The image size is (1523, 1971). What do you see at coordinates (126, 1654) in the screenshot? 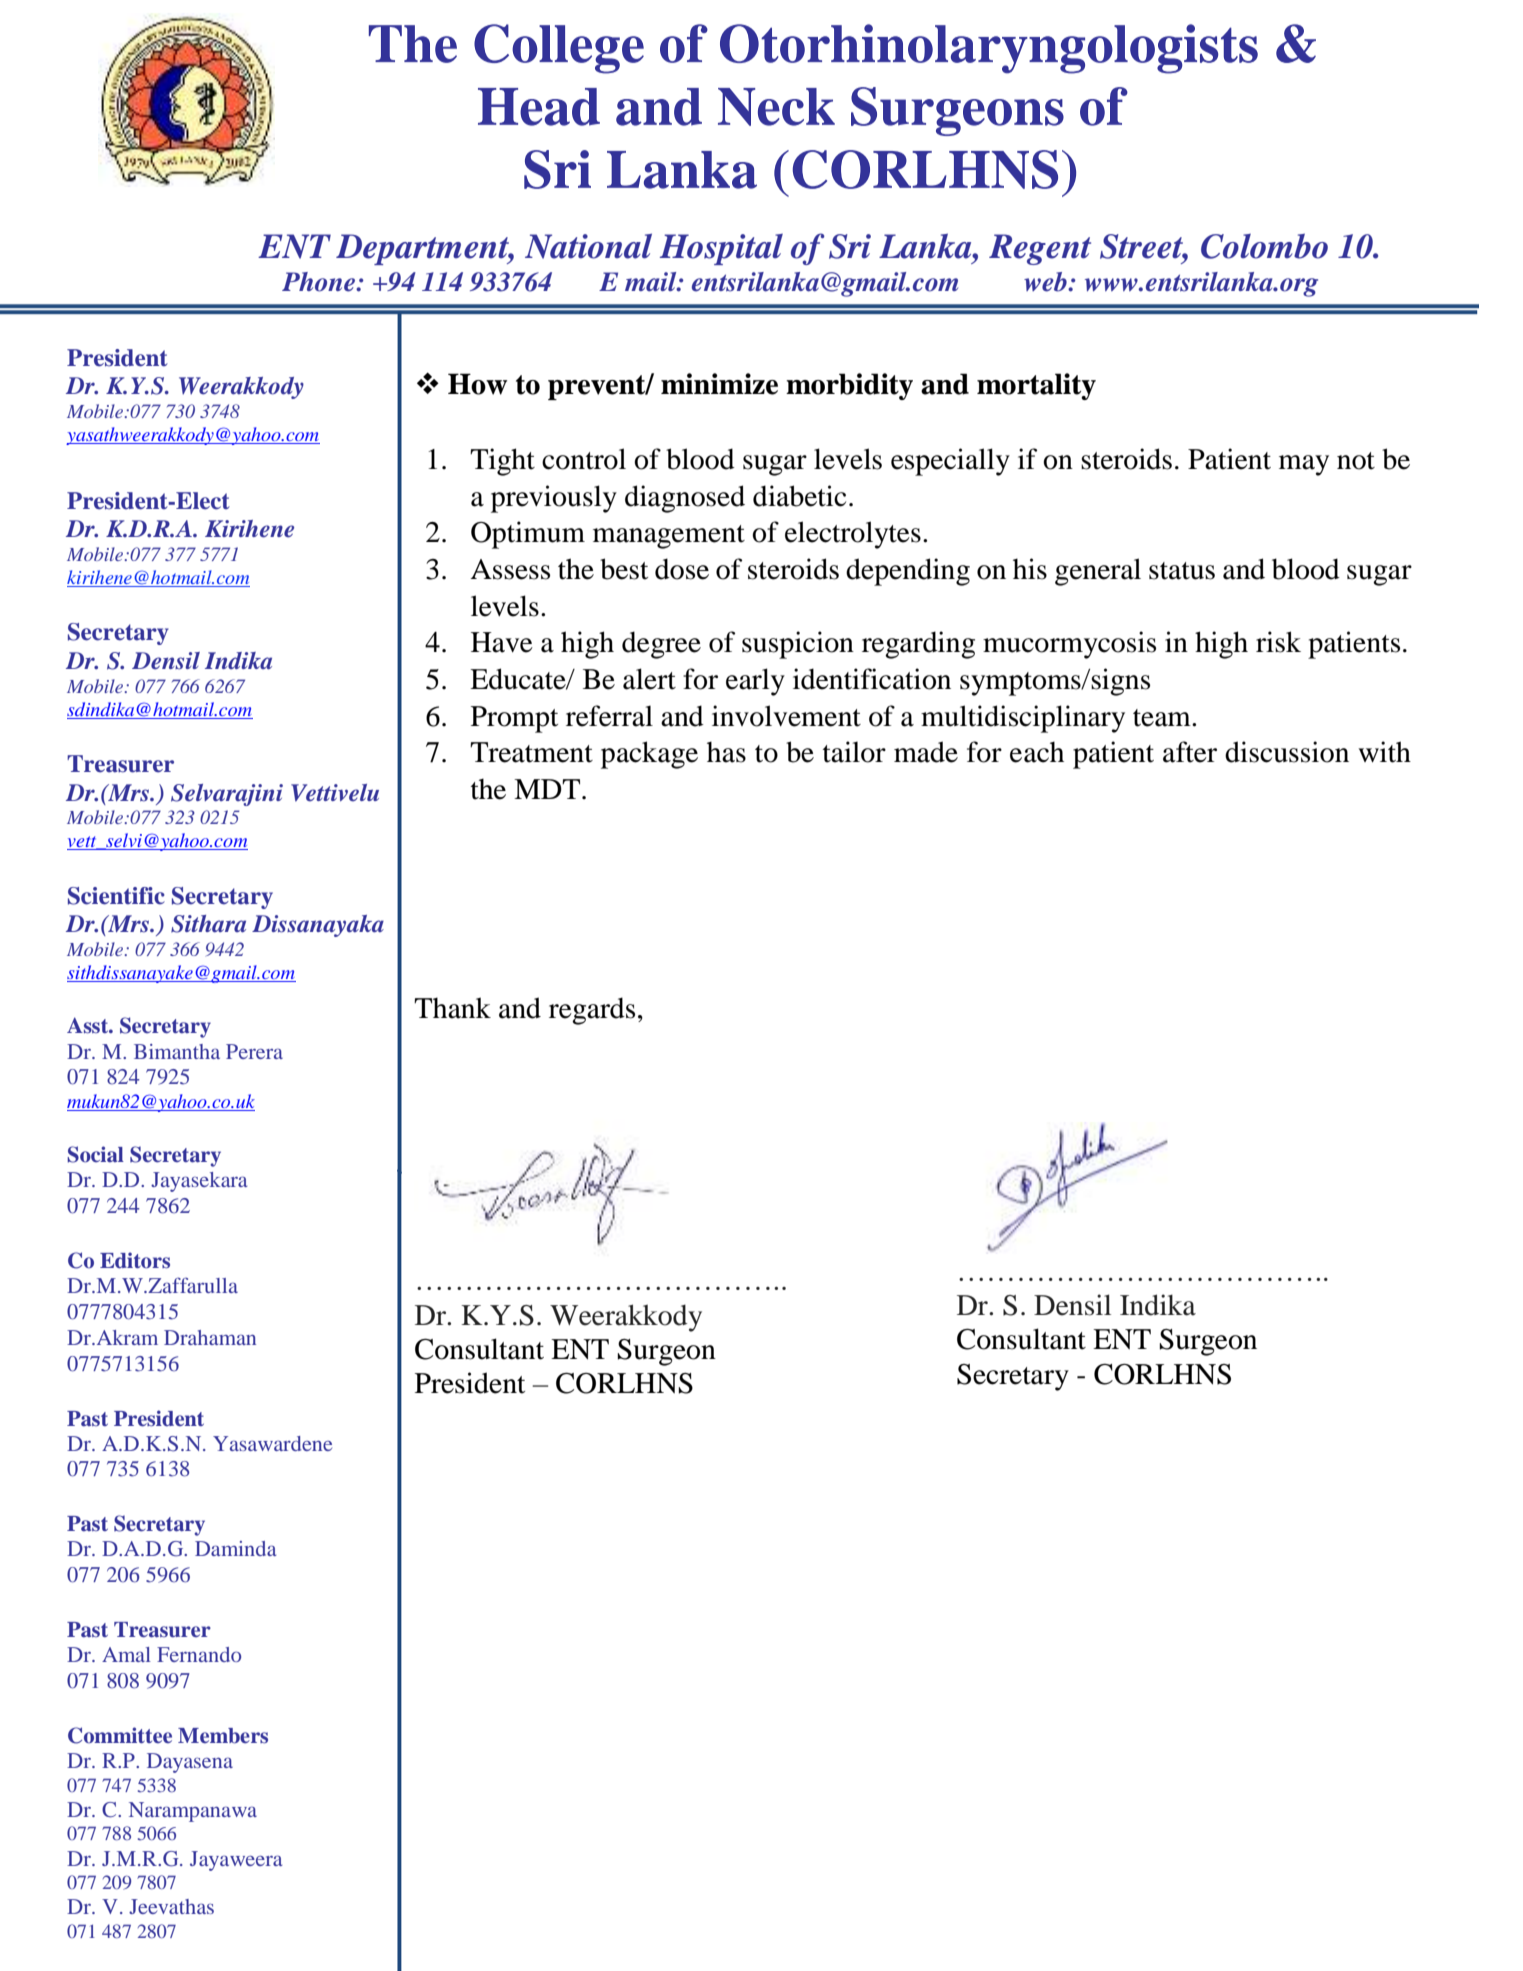
I see `Amal` at bounding box center [126, 1654].
